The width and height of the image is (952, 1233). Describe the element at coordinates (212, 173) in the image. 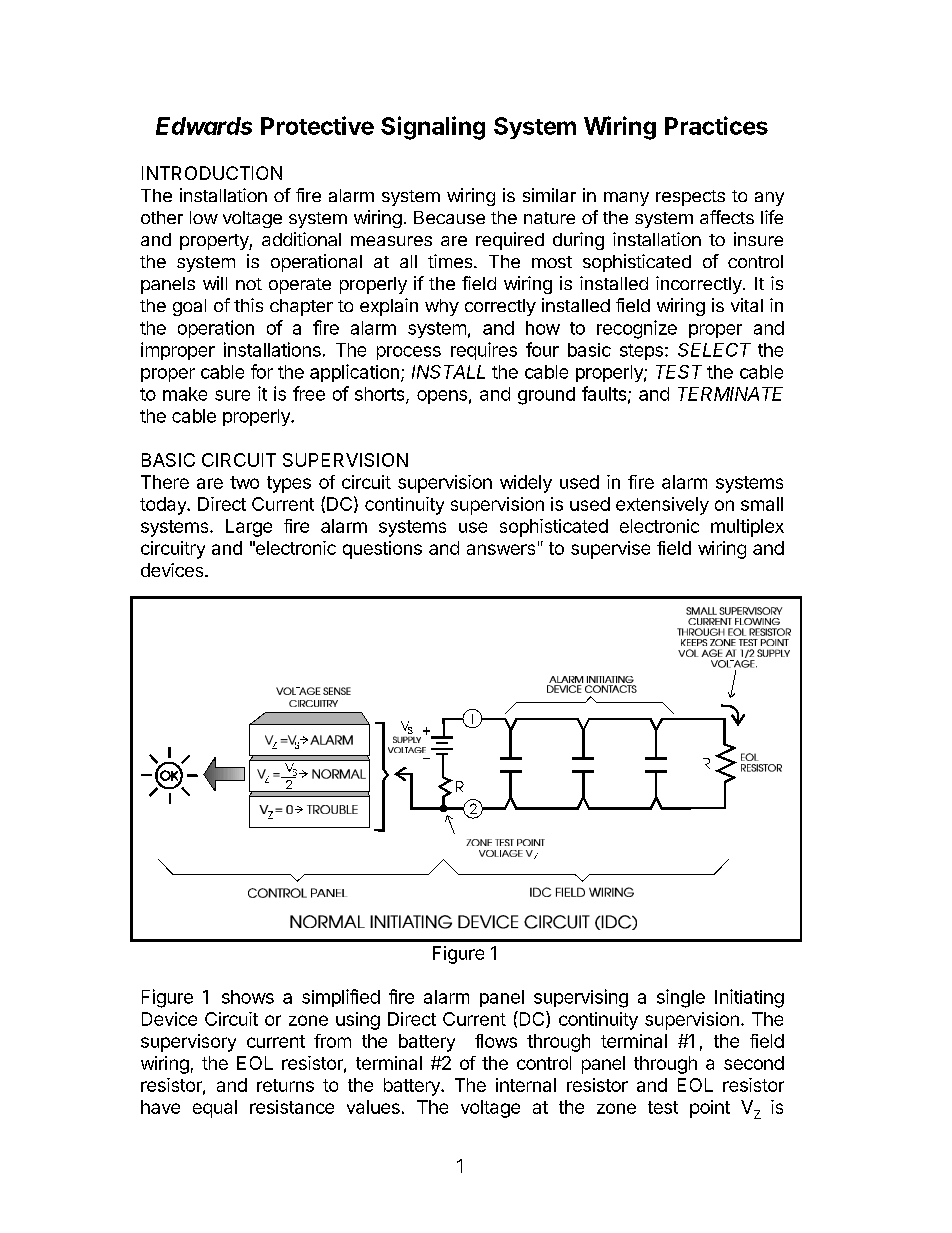

I see `INTRODUCTION` at that location.
